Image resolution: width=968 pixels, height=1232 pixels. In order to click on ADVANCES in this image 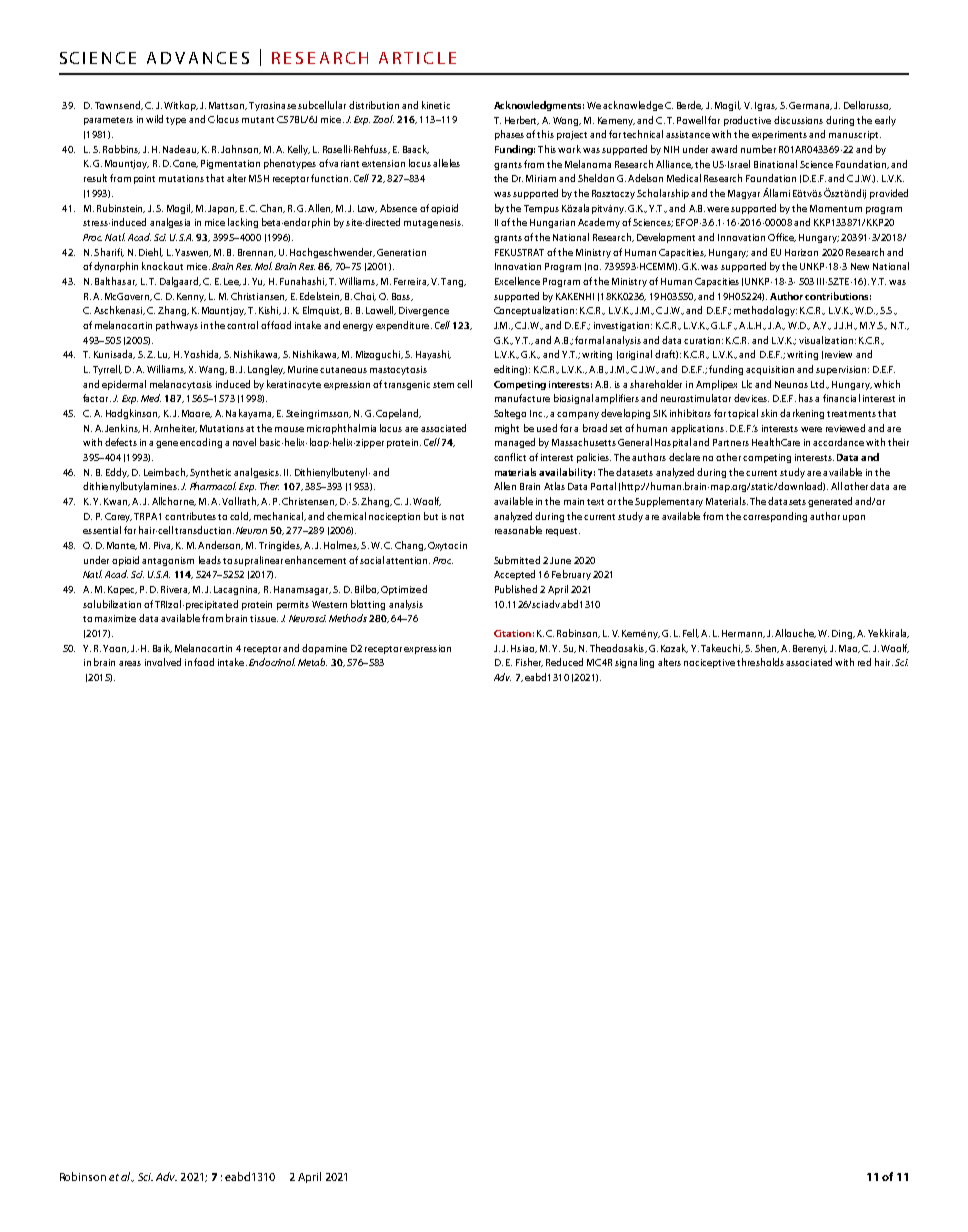, I will do `click(198, 58)`.
